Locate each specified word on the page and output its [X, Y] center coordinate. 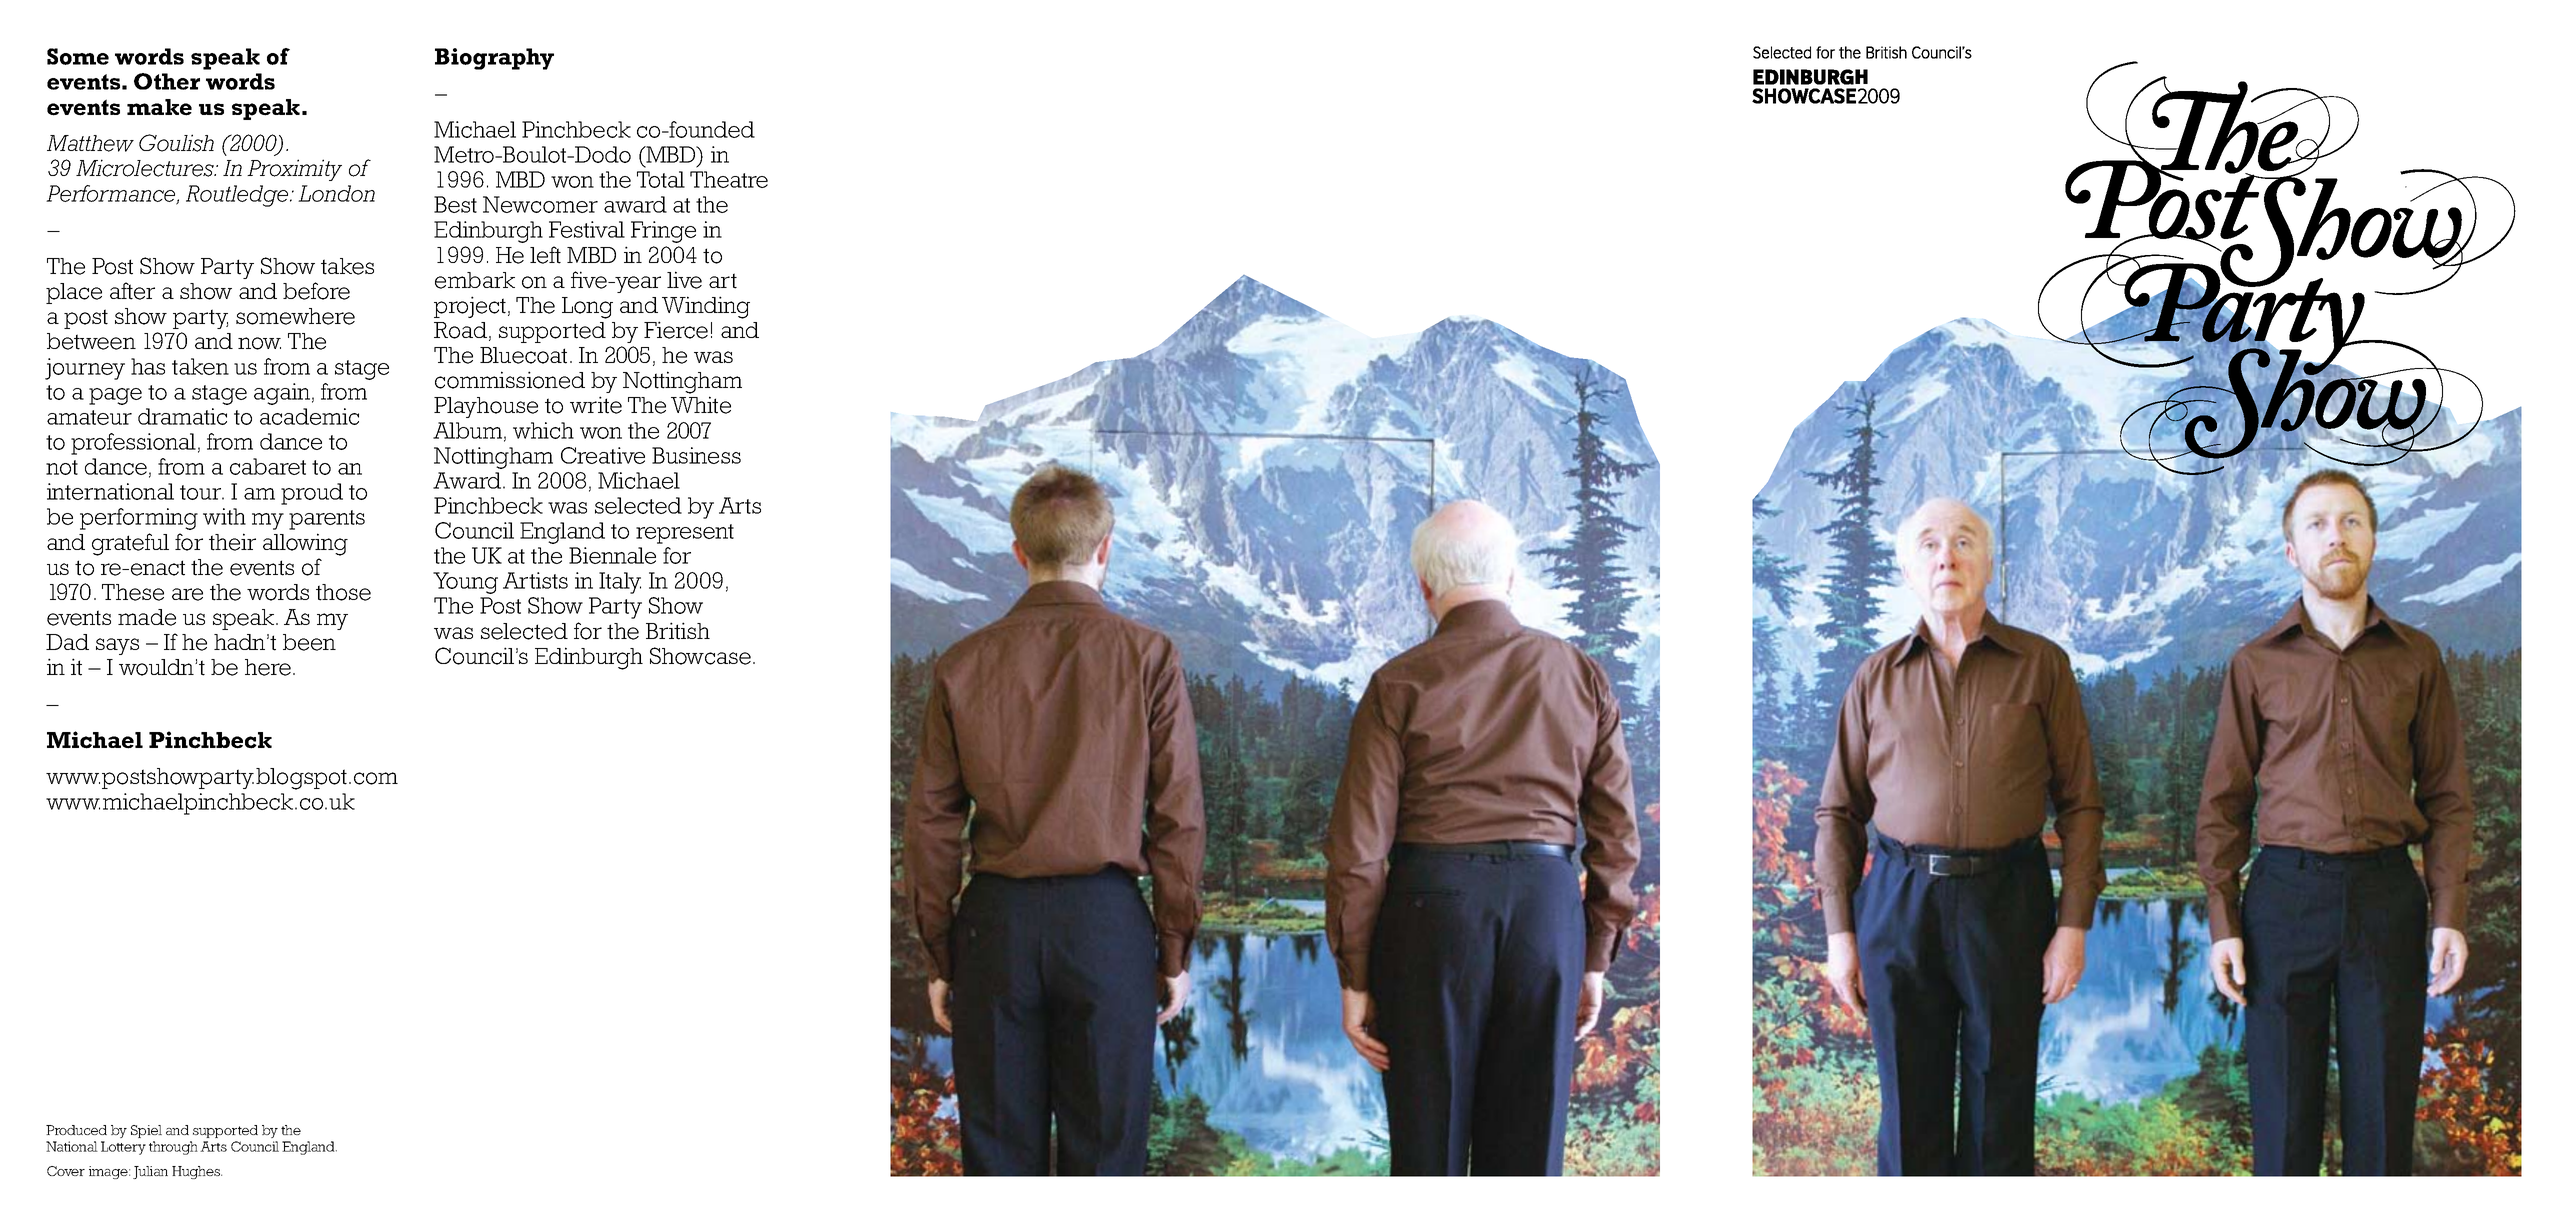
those [343, 592]
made [147, 617]
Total [661, 179]
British [678, 631]
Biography [494, 59]
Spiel [146, 1131]
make [159, 107]
